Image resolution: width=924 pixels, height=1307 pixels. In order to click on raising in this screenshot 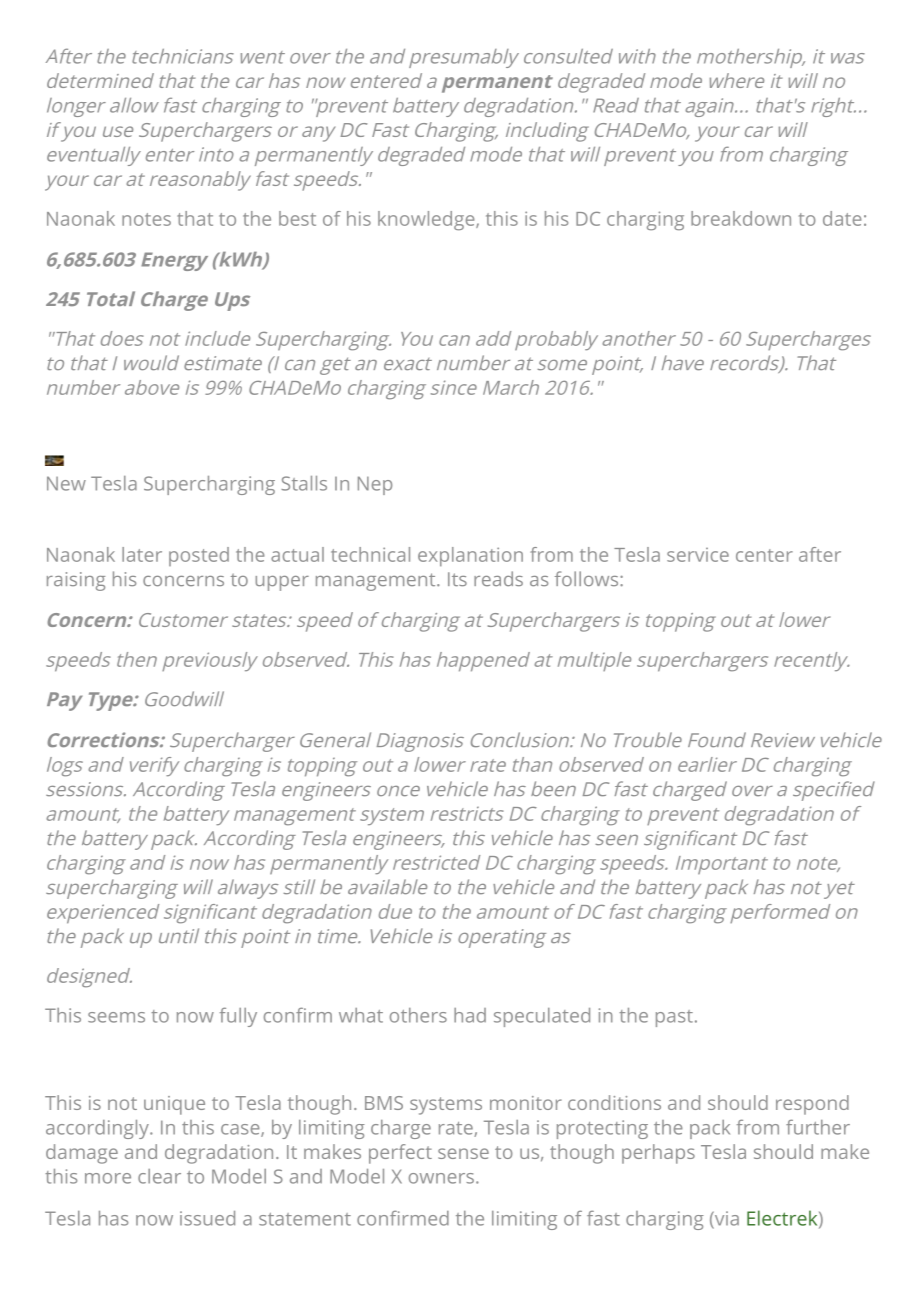, I will do `click(76, 581)`.
